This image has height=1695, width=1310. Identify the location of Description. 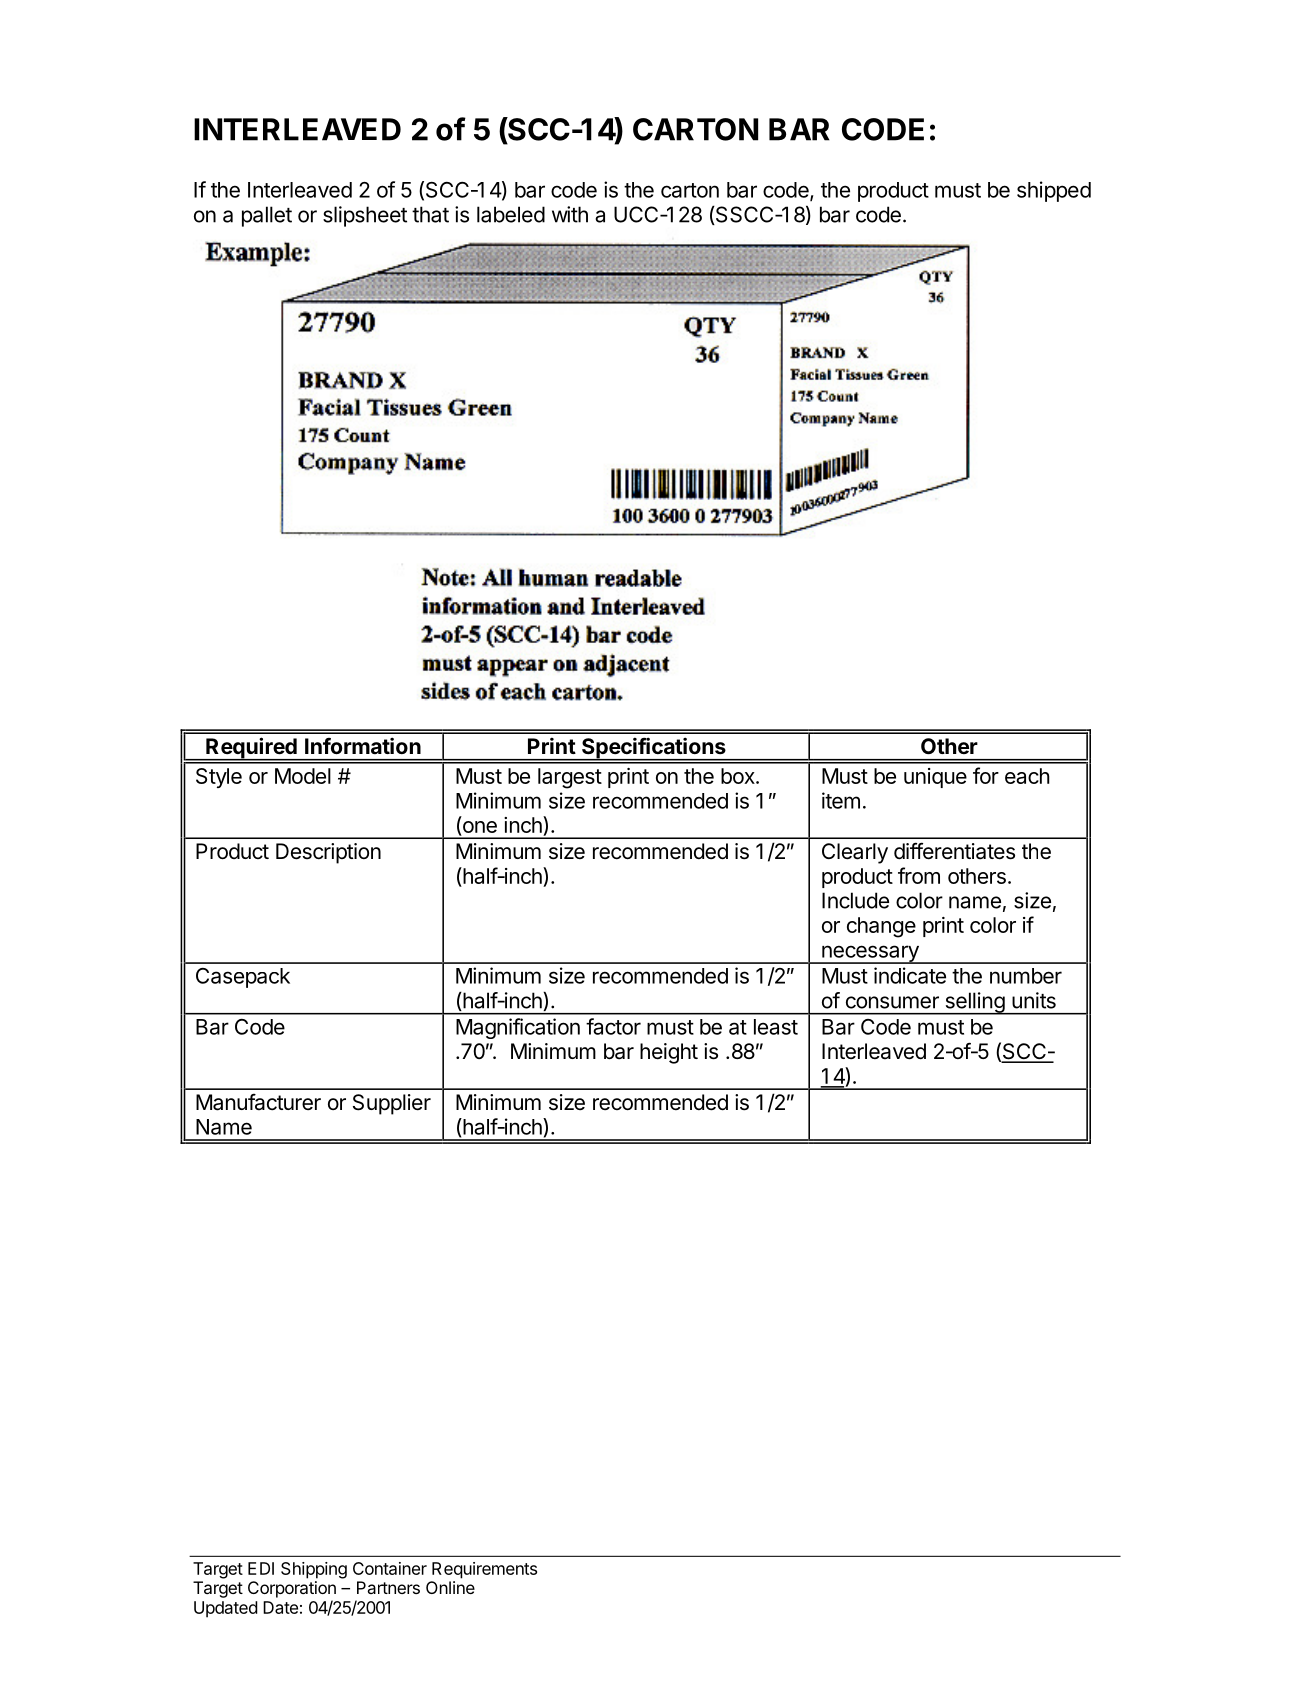
(328, 853).
